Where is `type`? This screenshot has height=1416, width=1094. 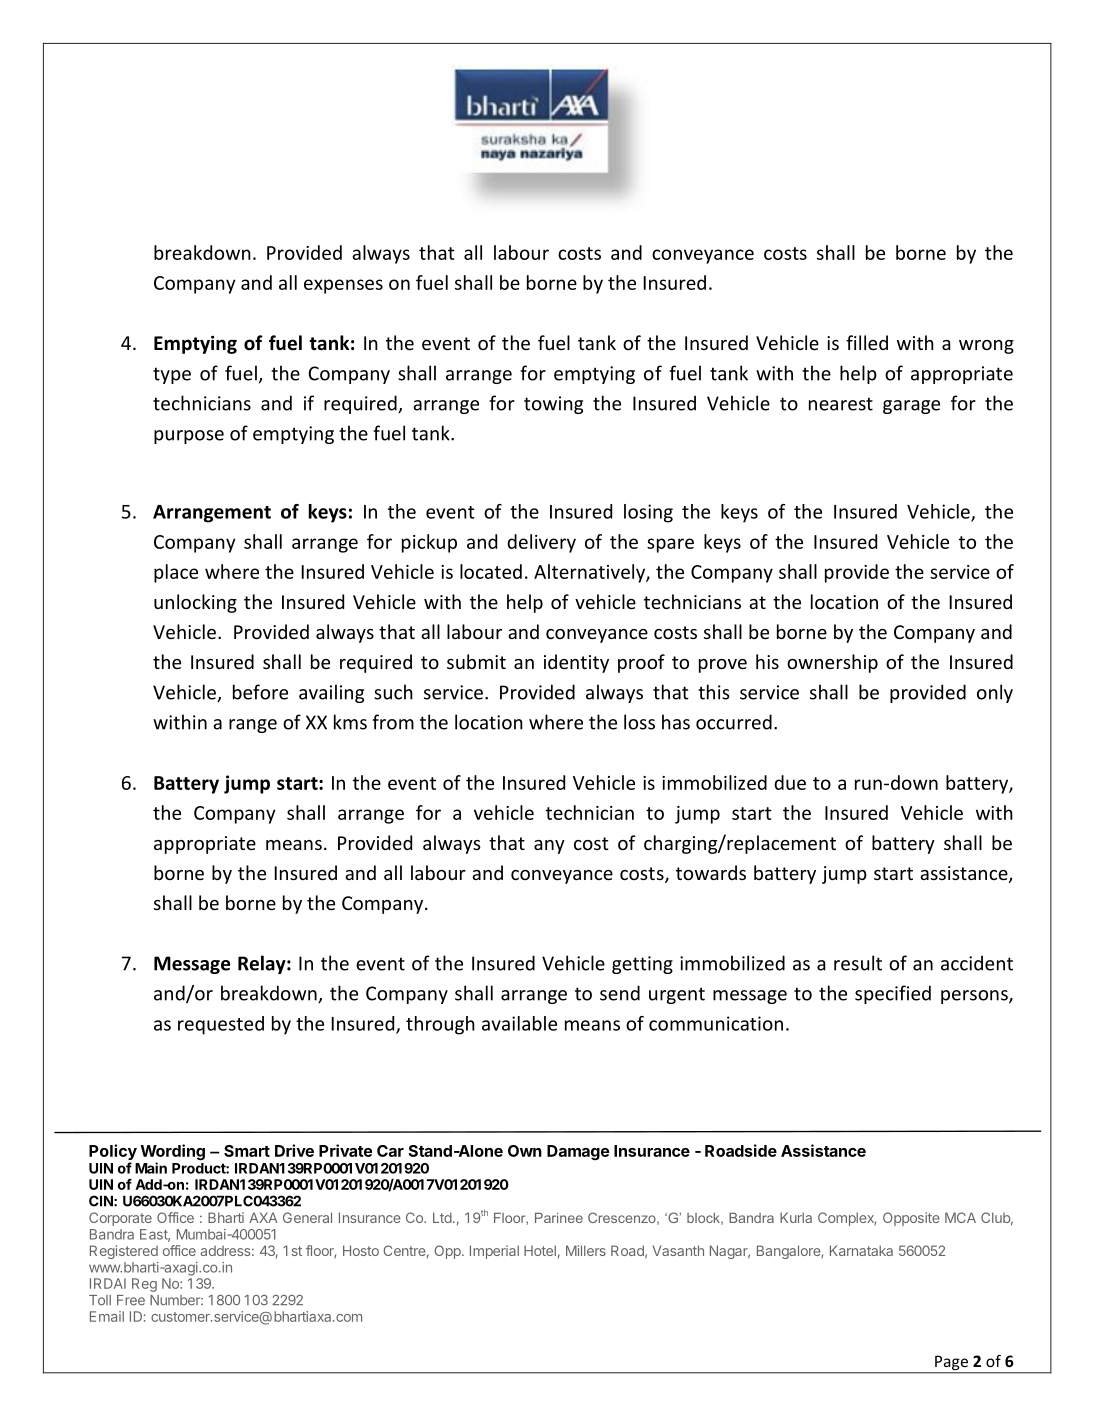 type is located at coordinates (172, 375).
